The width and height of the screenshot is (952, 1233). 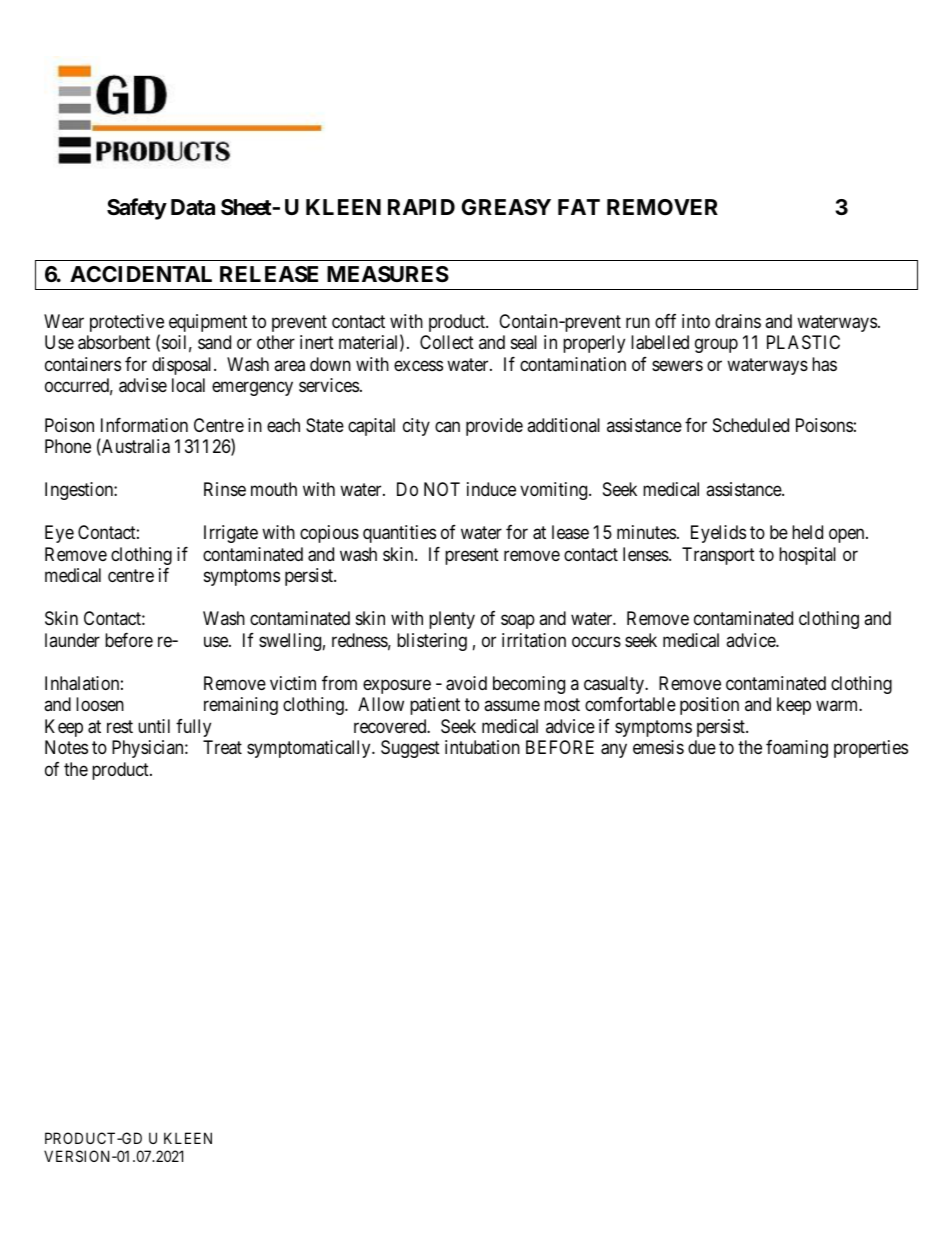 I want to click on Safety, so click(x=137, y=209).
